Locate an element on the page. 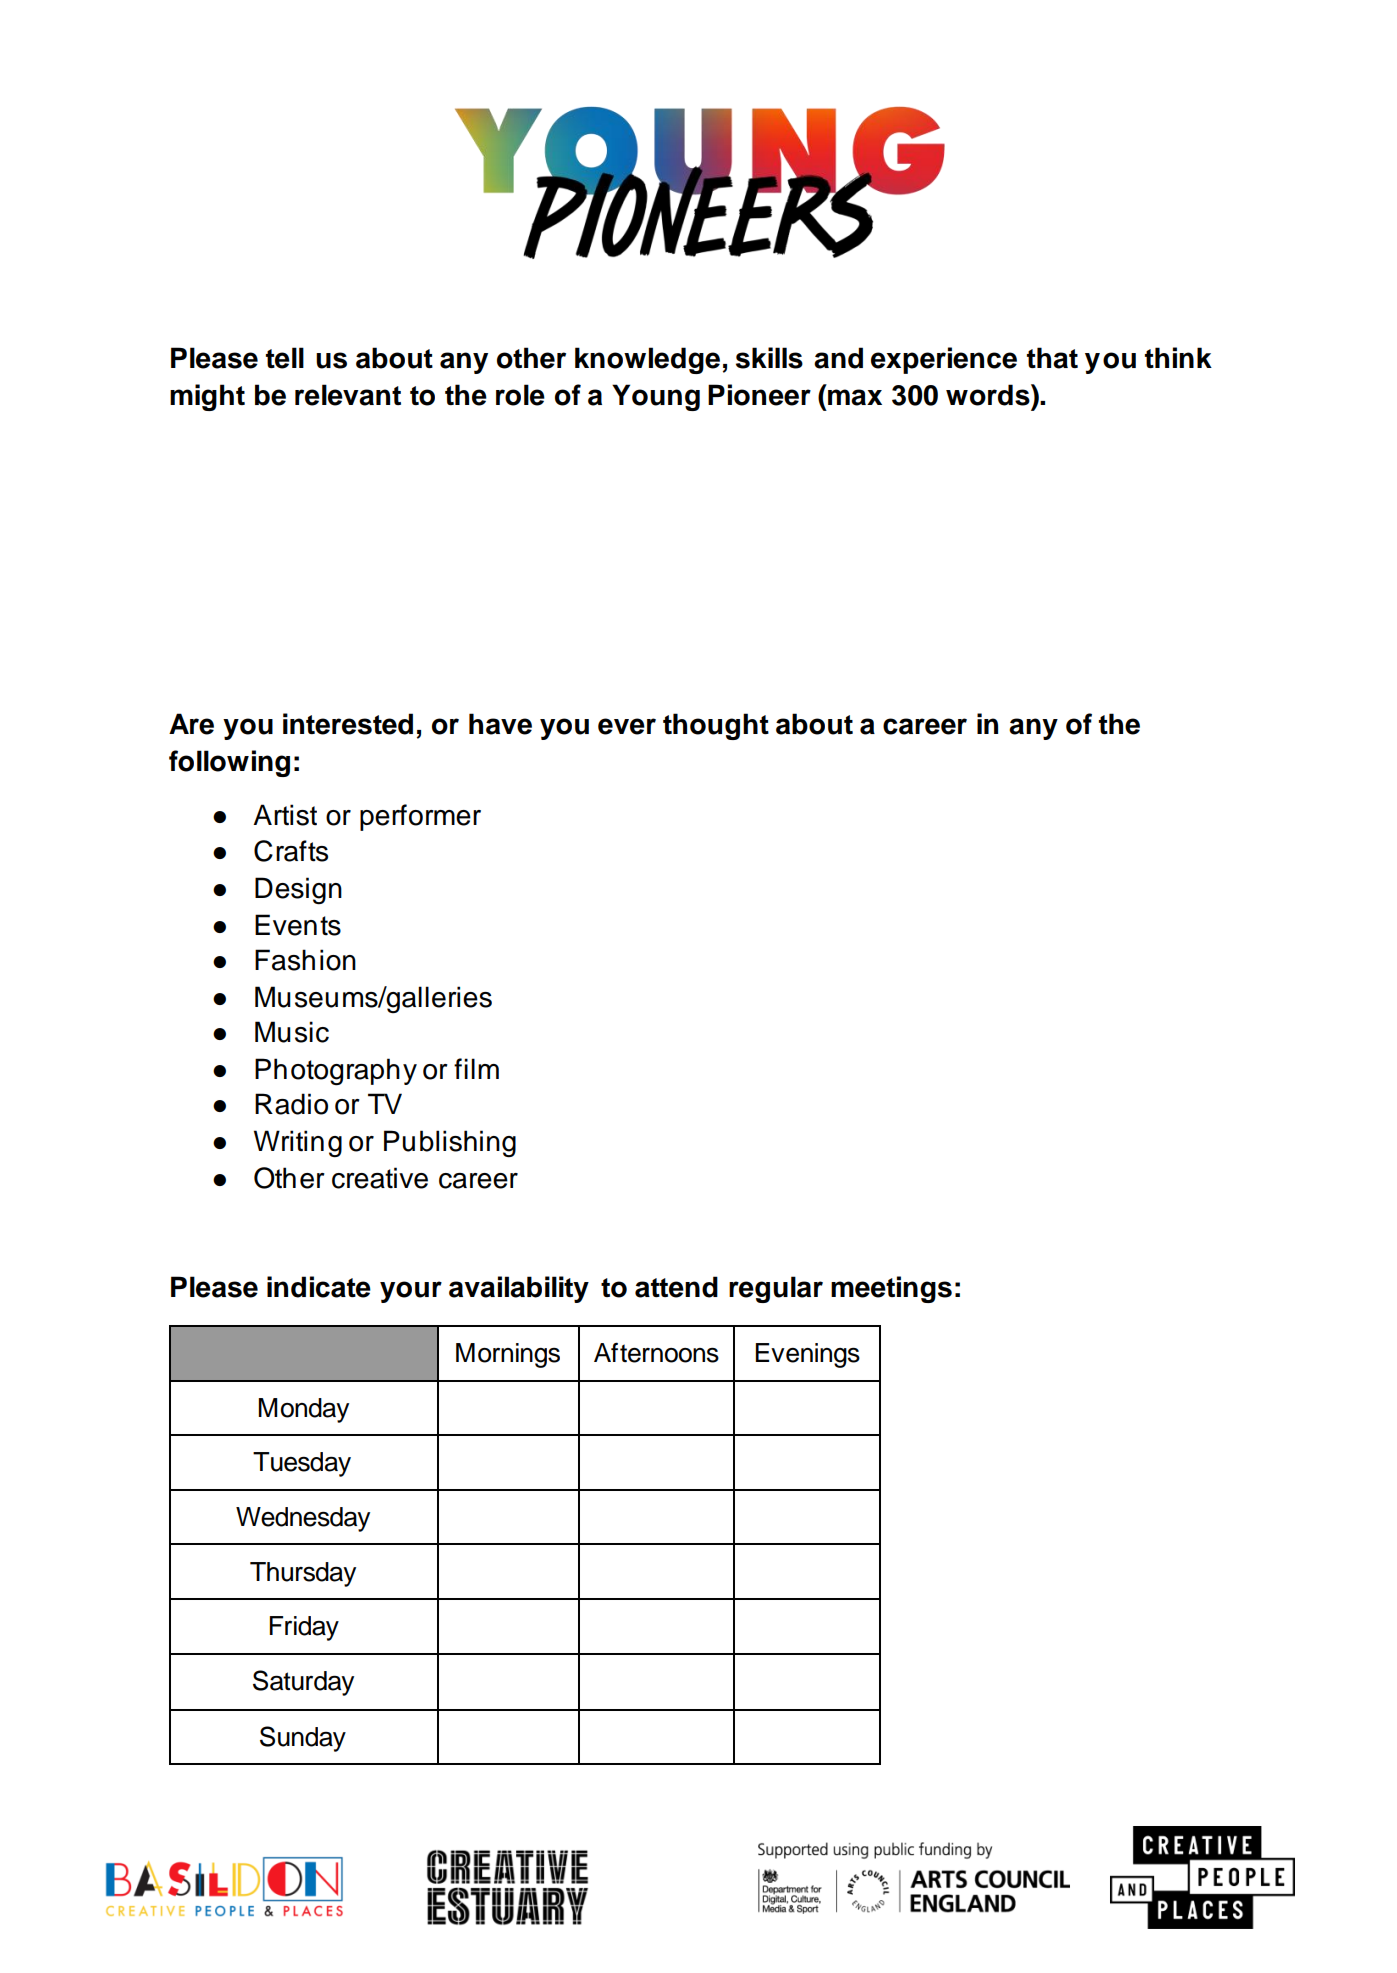 This image has height=1973, width=1397. meetings is located at coordinates (891, 1289).
